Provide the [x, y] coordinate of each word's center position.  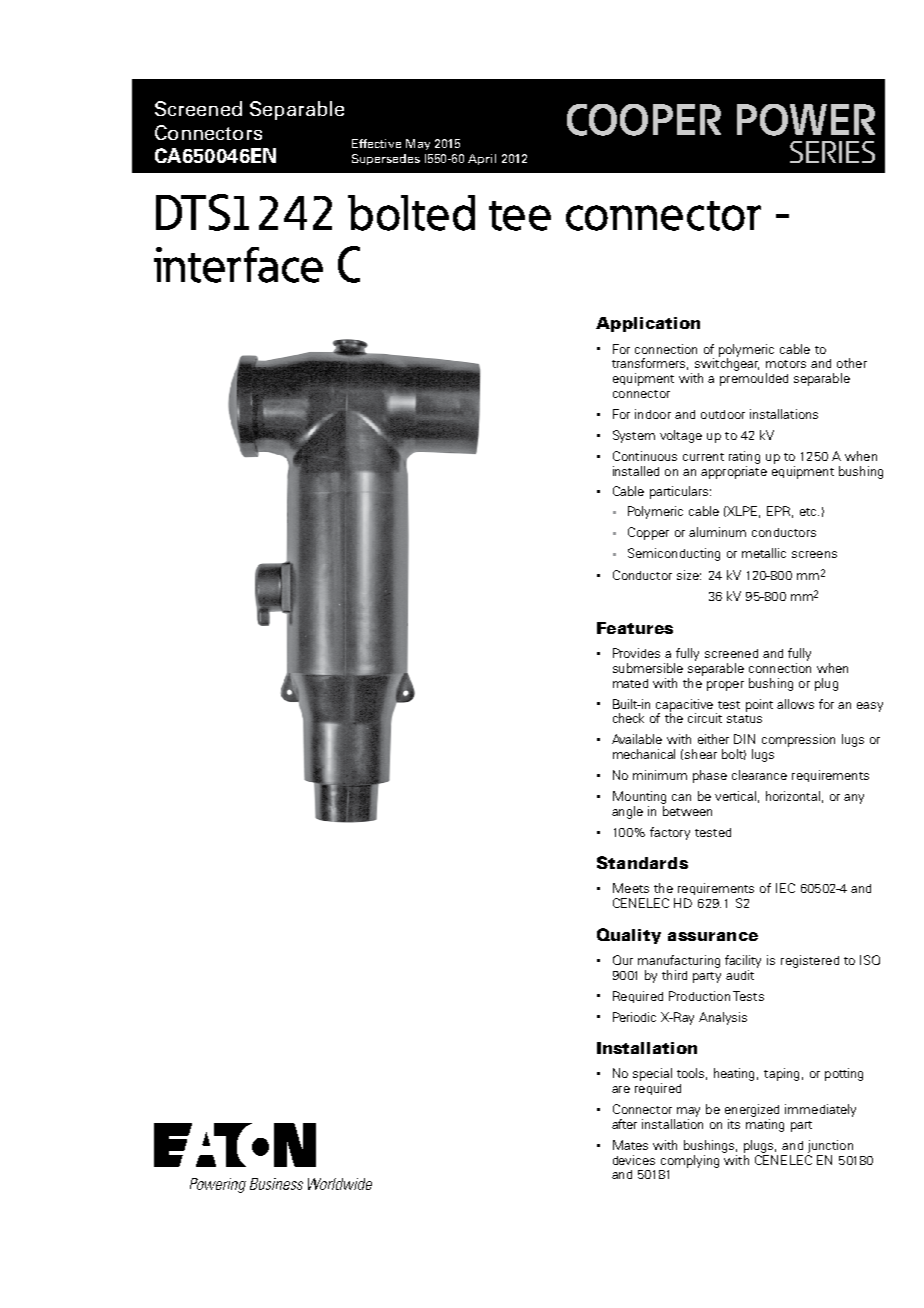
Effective [376, 143]
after [624, 1124]
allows [795, 704]
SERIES [832, 152]
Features [635, 628]
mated [630, 683]
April [482, 159]
